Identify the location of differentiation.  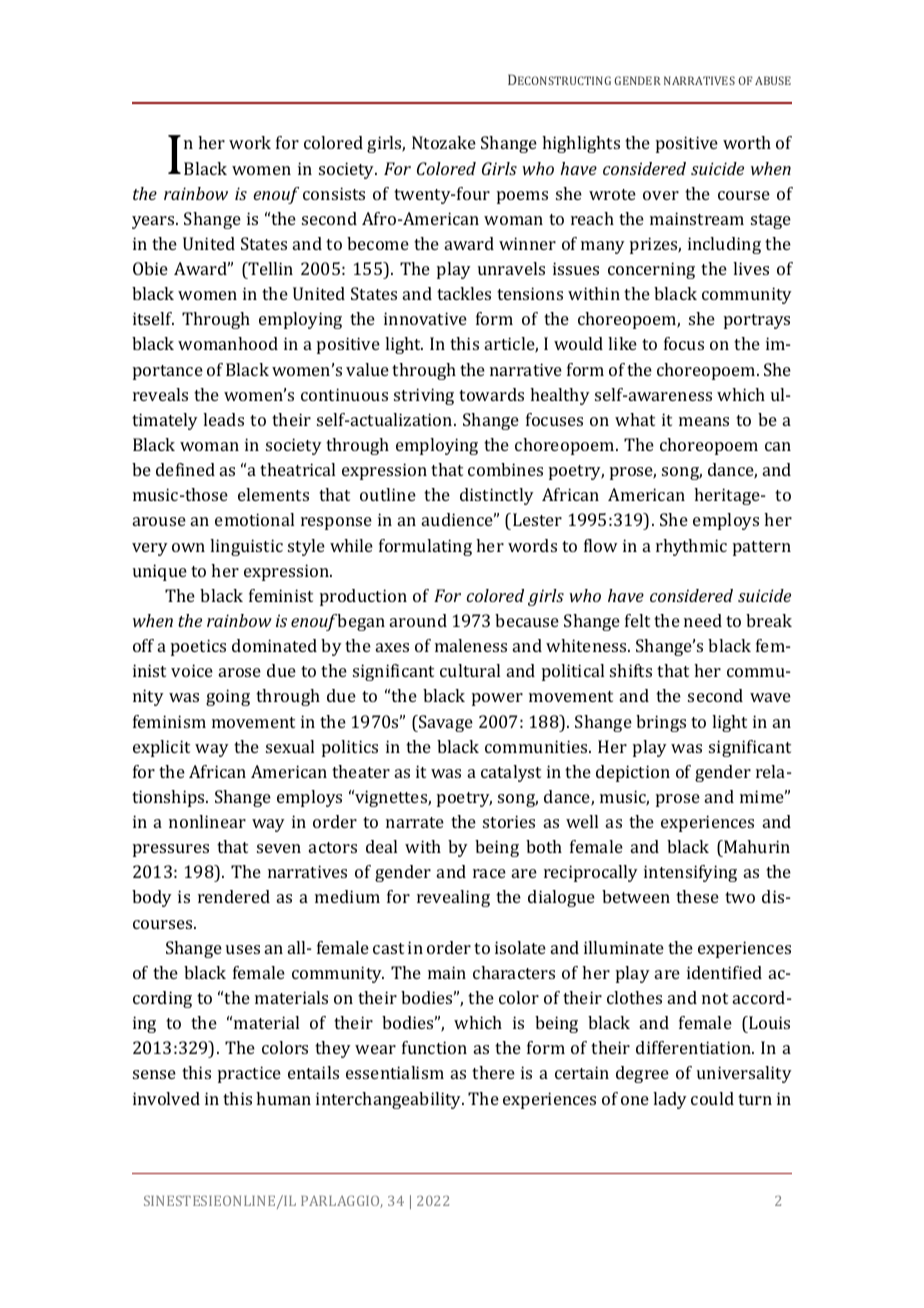
(694, 1047).
